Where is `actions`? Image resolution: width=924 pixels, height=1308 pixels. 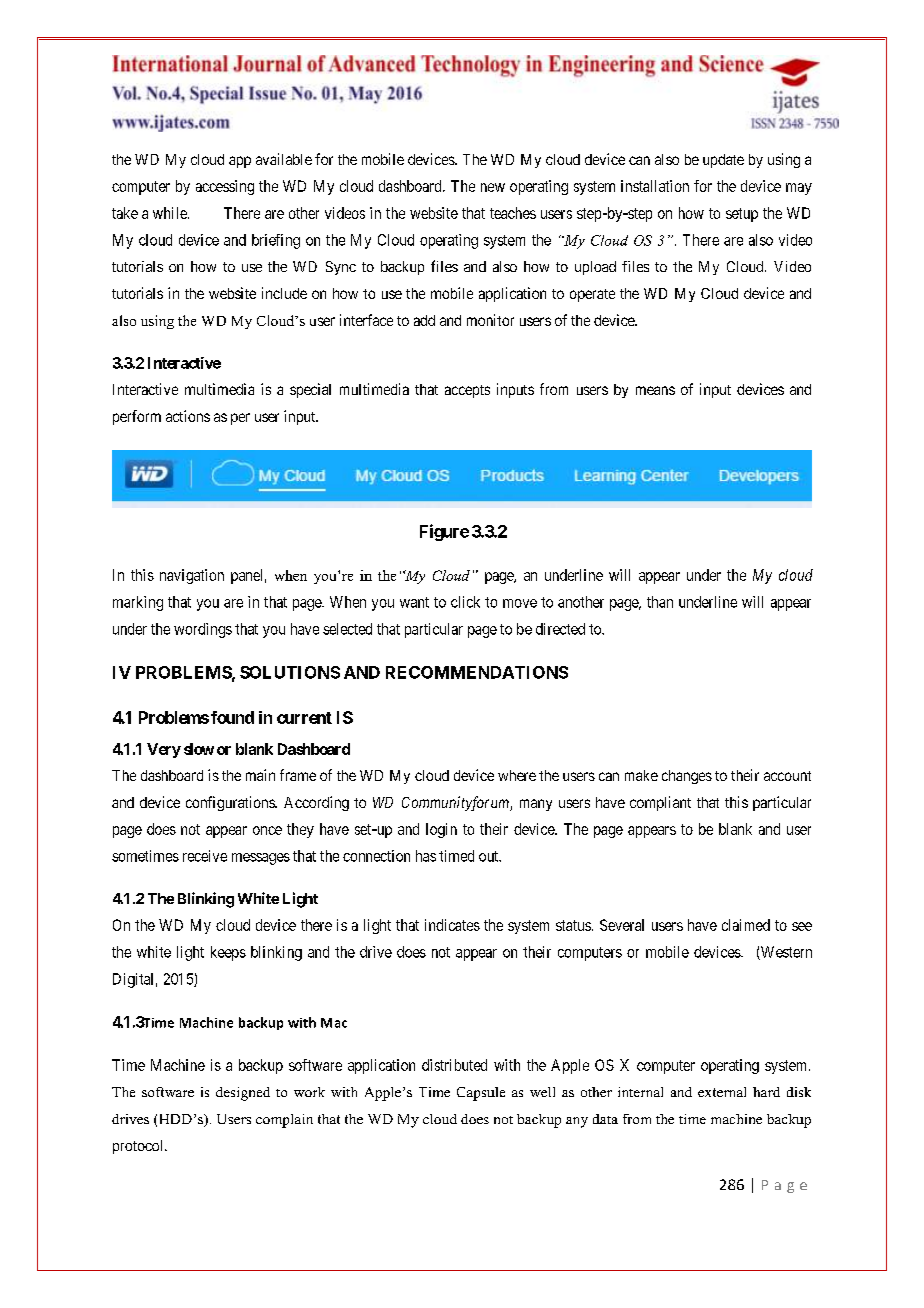 actions is located at coordinates (188, 416).
